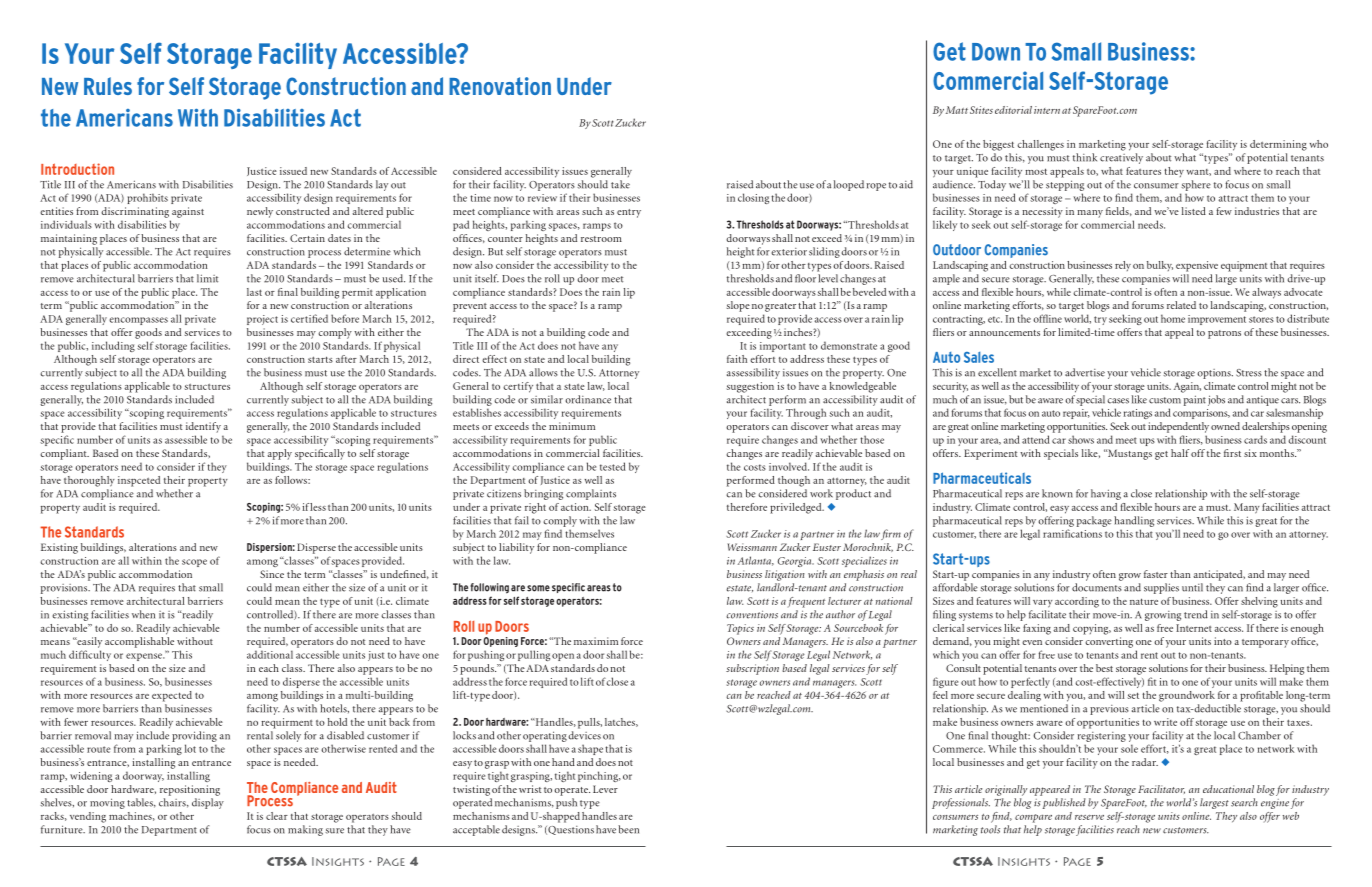 The image size is (1372, 887). What do you see at coordinates (500, 86) in the image?
I see `Renovation` at bounding box center [500, 86].
